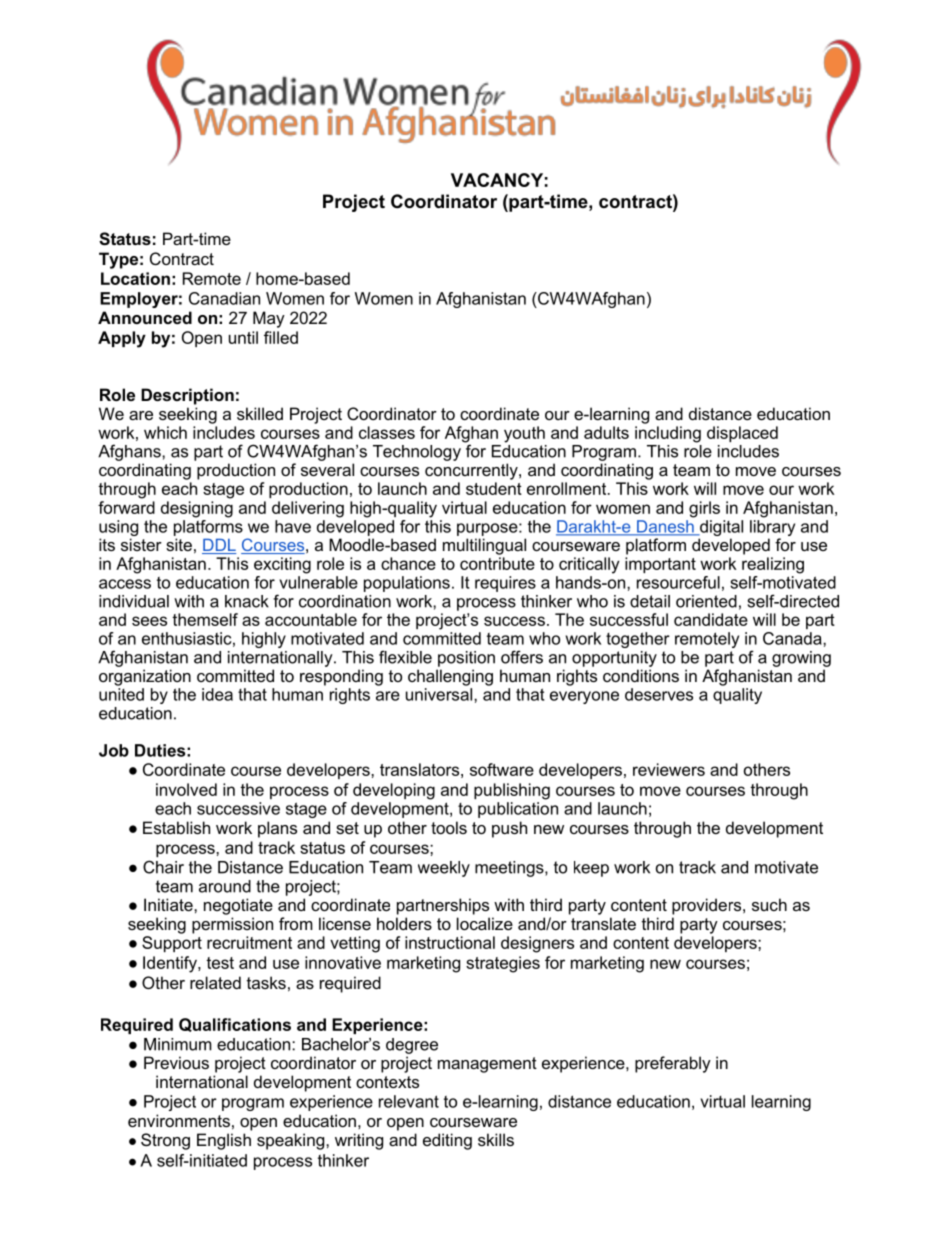  What do you see at coordinates (742, 434) in the document?
I see `displaced` at bounding box center [742, 434].
